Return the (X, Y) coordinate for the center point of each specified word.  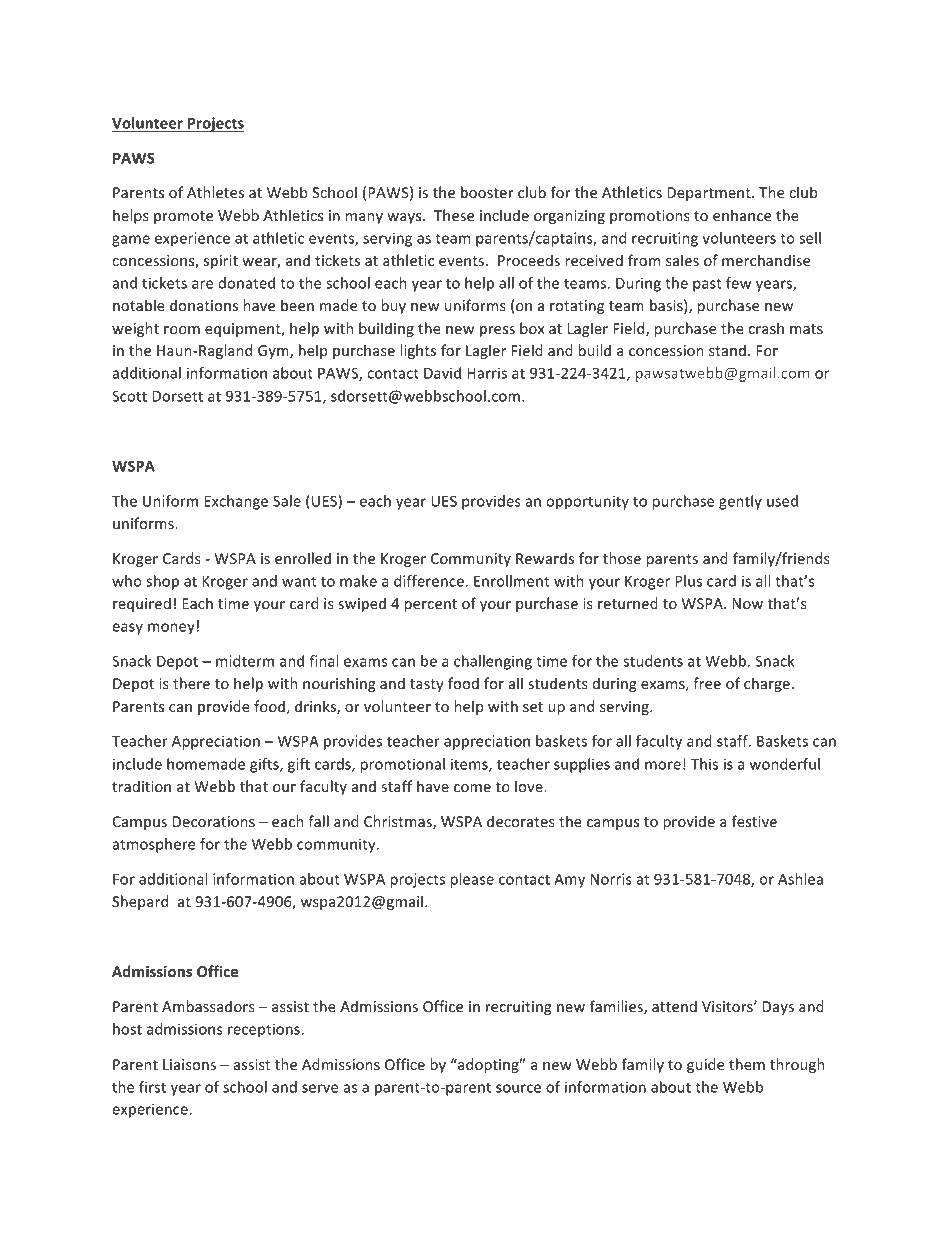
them (747, 1064)
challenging (493, 662)
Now (747, 603)
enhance (742, 215)
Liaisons (189, 1064)
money (171, 629)
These (454, 215)
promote (183, 217)
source (518, 1088)
